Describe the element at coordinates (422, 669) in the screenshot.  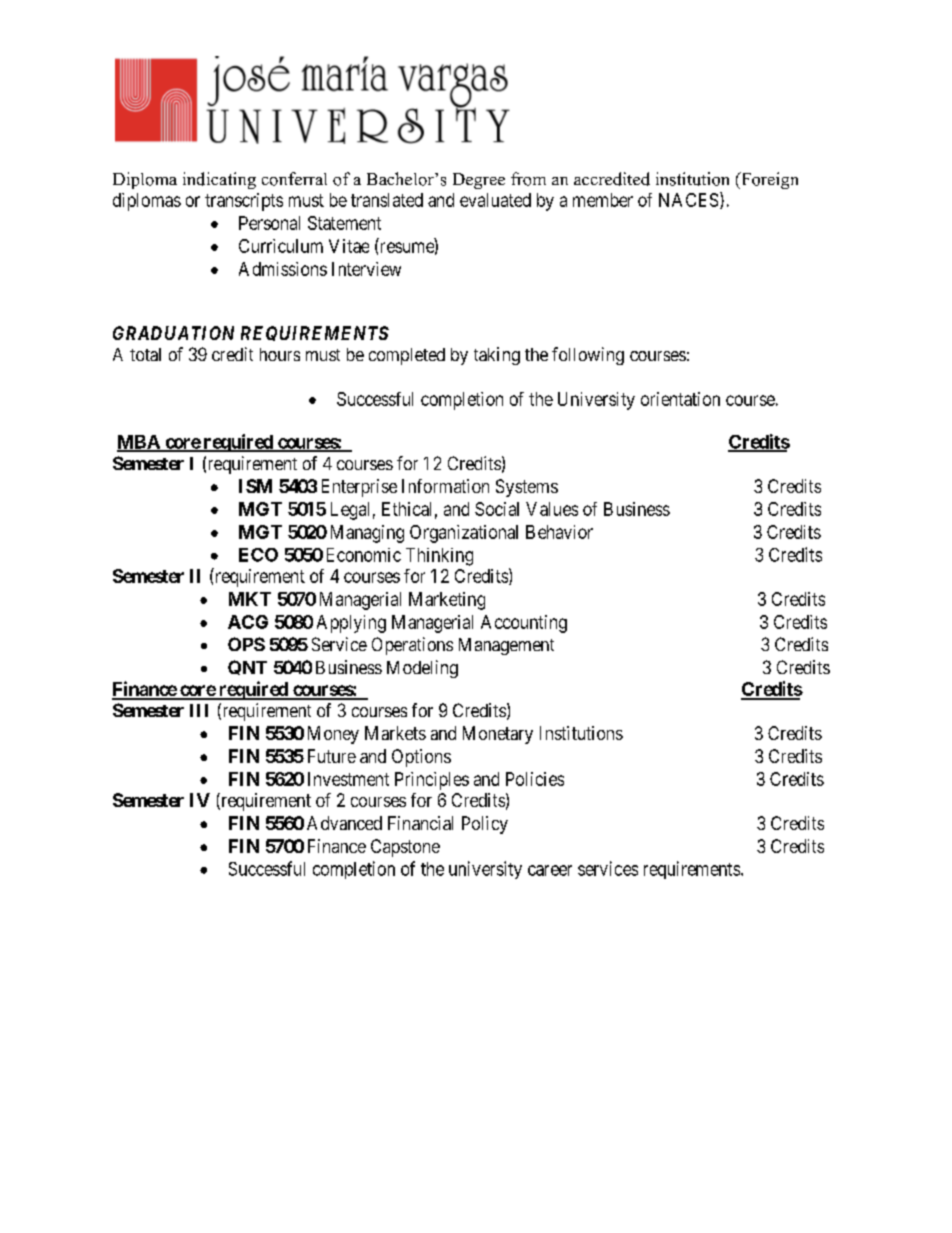
I see `Modeling` at that location.
